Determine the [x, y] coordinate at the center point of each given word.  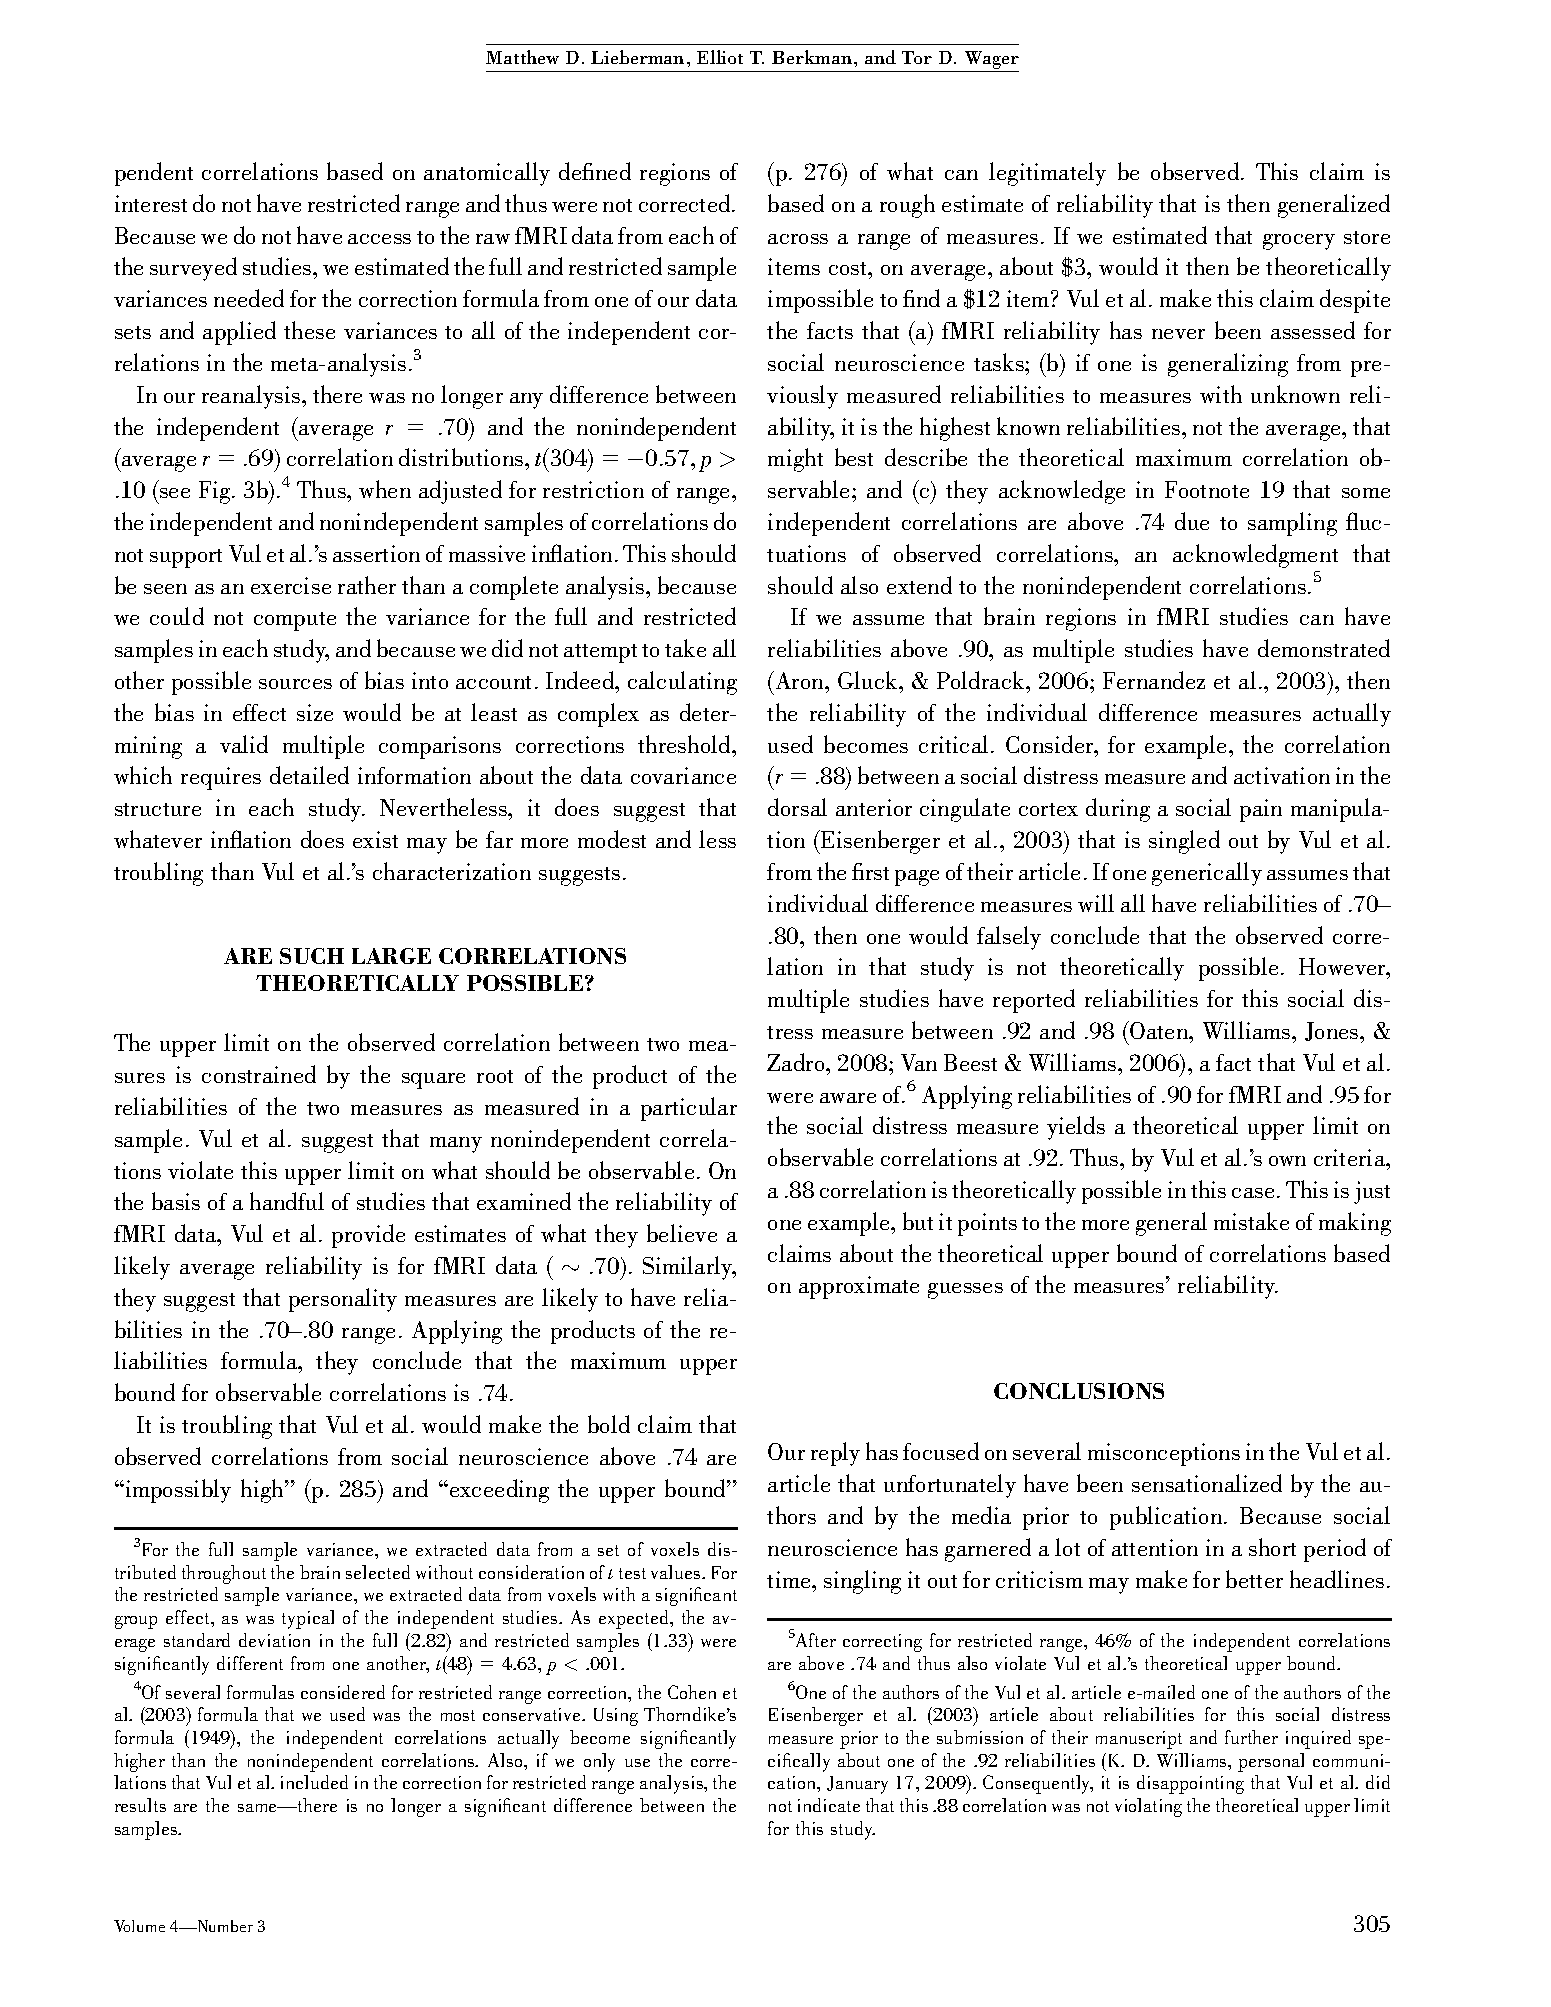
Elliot [720, 57]
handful [287, 1201]
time [790, 1579]
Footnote [1207, 489]
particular [689, 1109]
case [1253, 1193]
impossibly [177, 1491]
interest [151, 203]
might [795, 460]
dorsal [797, 807]
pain [1261, 810]
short [1272, 1547]
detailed [309, 775]
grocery [1299, 242]
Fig [216, 492]
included [314, 1782]
